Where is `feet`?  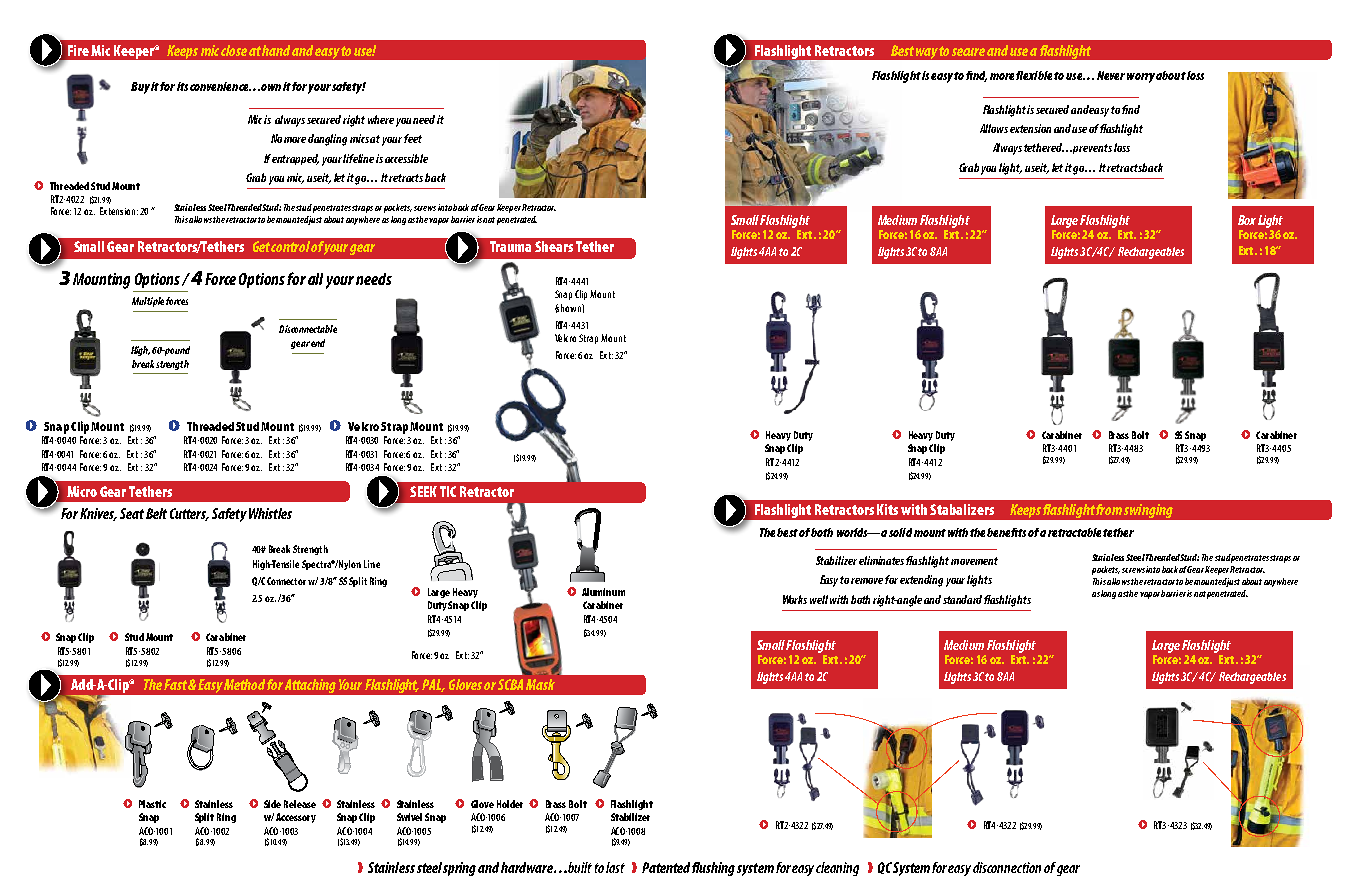 feet is located at coordinates (413, 138).
